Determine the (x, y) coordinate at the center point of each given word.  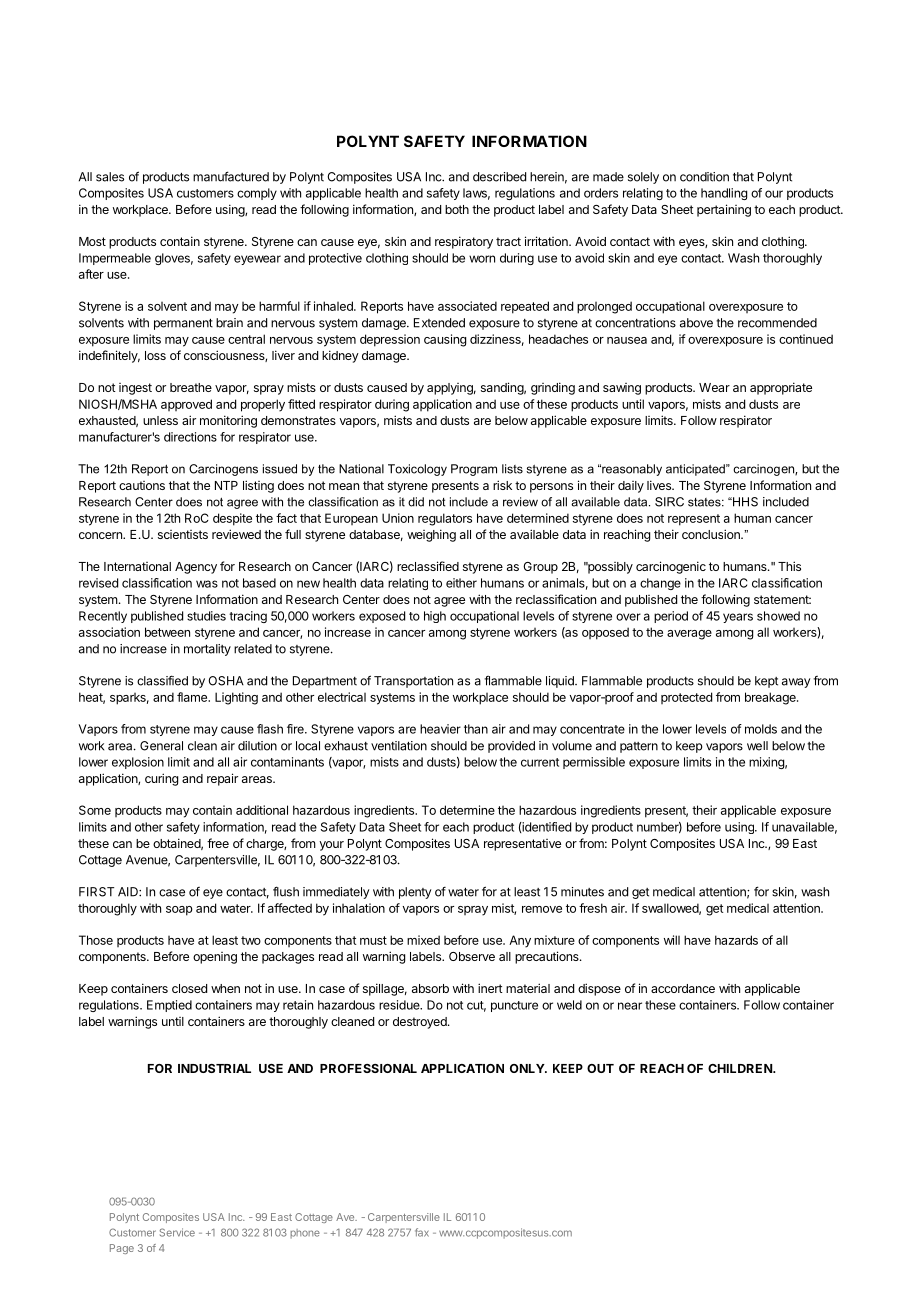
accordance (683, 988)
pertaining (724, 210)
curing (161, 779)
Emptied (169, 1006)
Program (474, 470)
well (757, 746)
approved (186, 405)
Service (177, 1232)
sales (110, 177)
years (738, 618)
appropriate (781, 388)
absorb (430, 988)
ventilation (399, 746)
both (457, 209)
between (167, 632)
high (435, 617)
